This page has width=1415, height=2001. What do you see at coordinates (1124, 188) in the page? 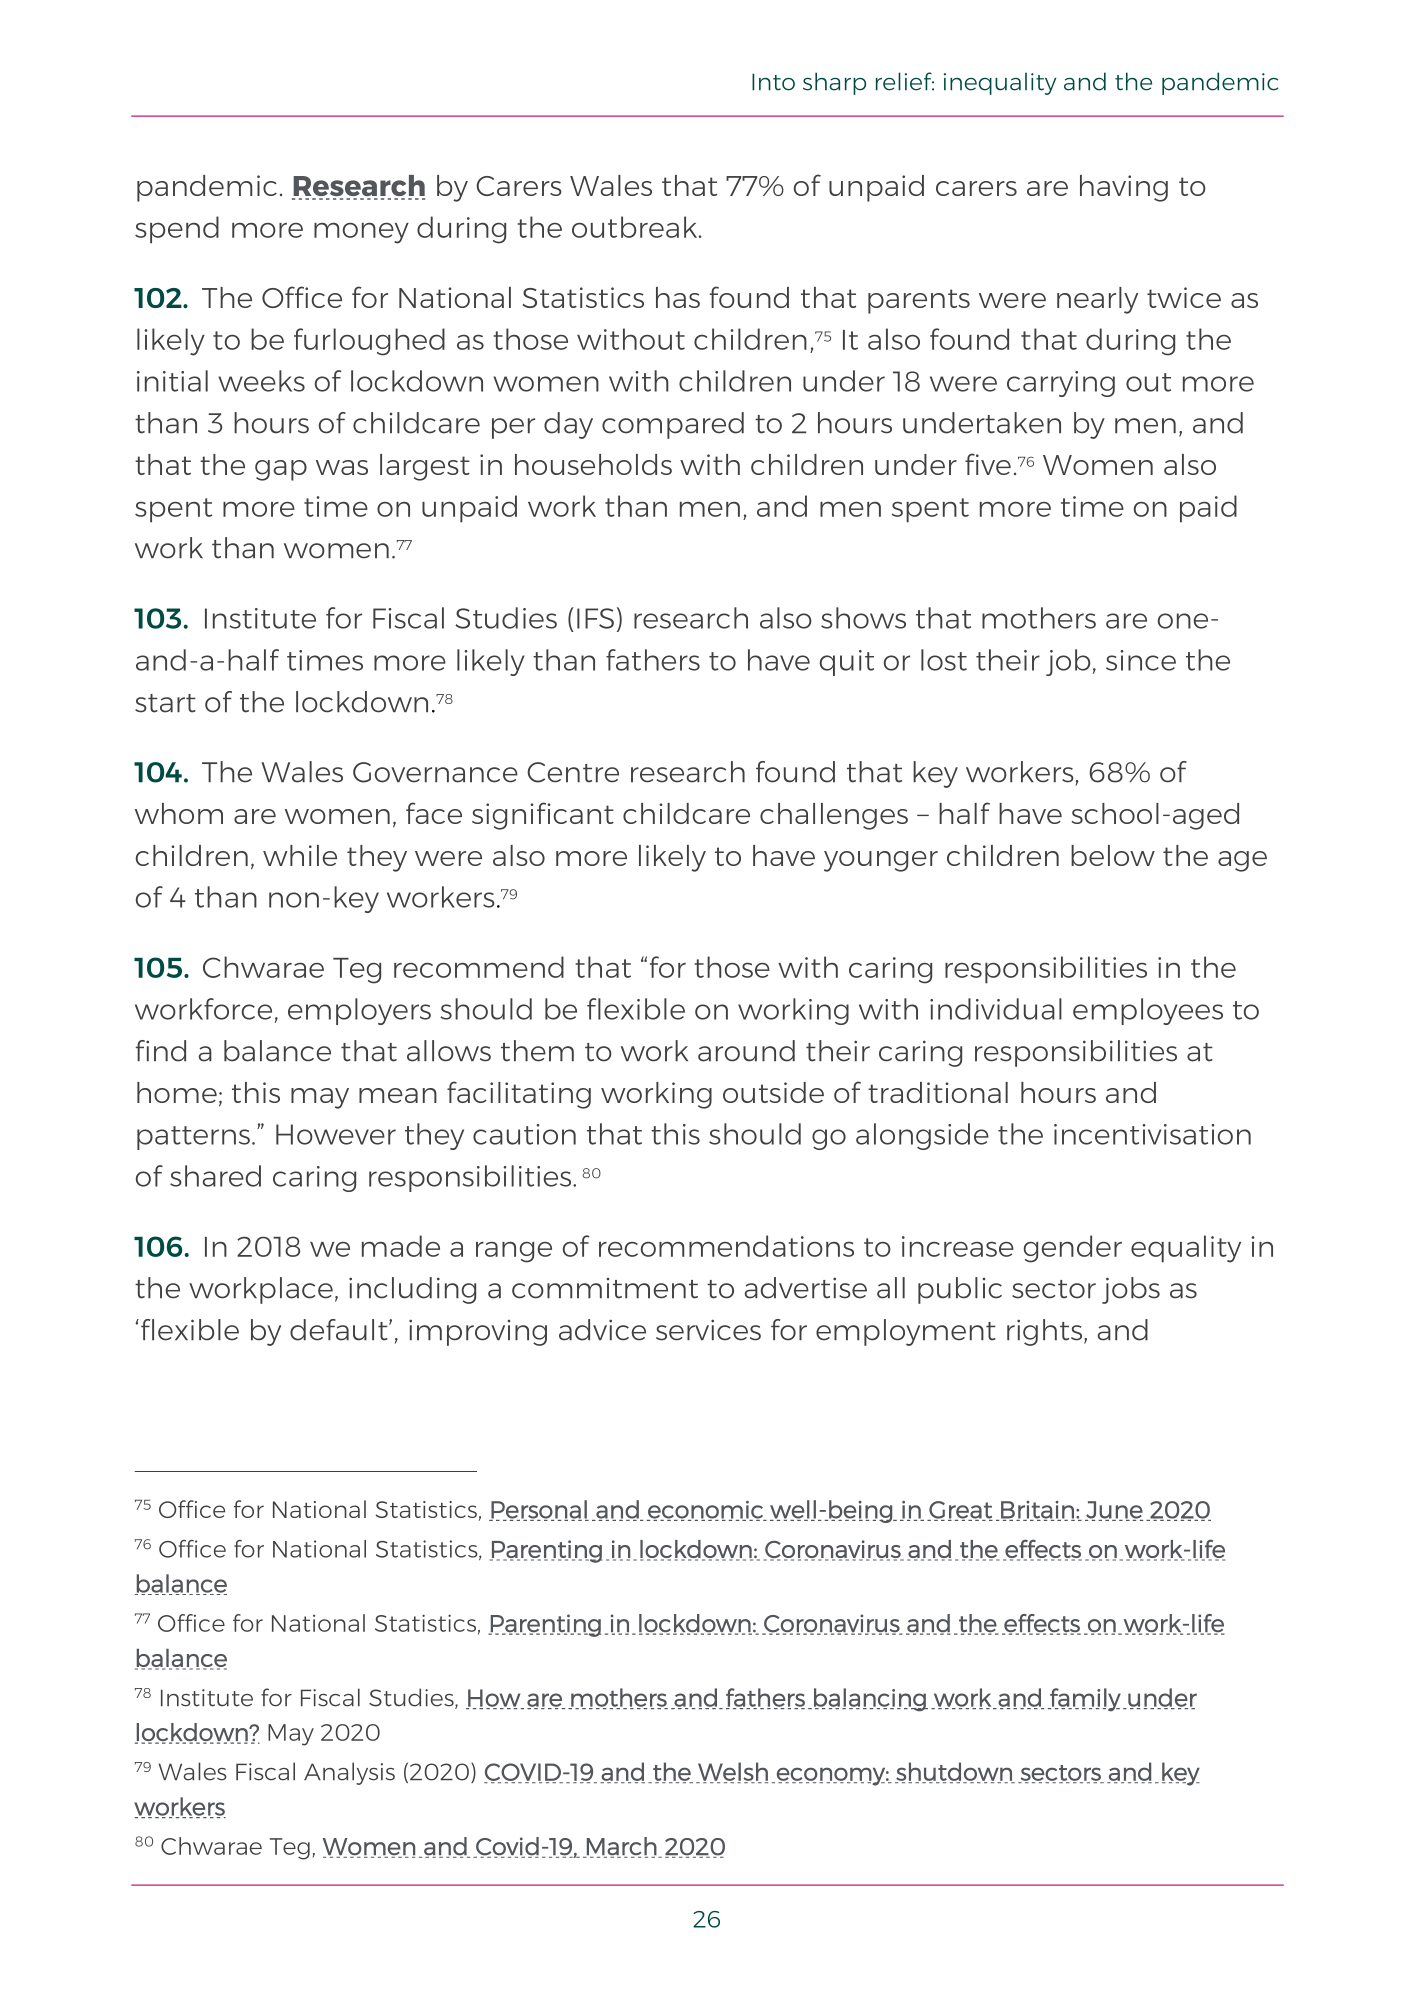
I see `having` at bounding box center [1124, 188].
